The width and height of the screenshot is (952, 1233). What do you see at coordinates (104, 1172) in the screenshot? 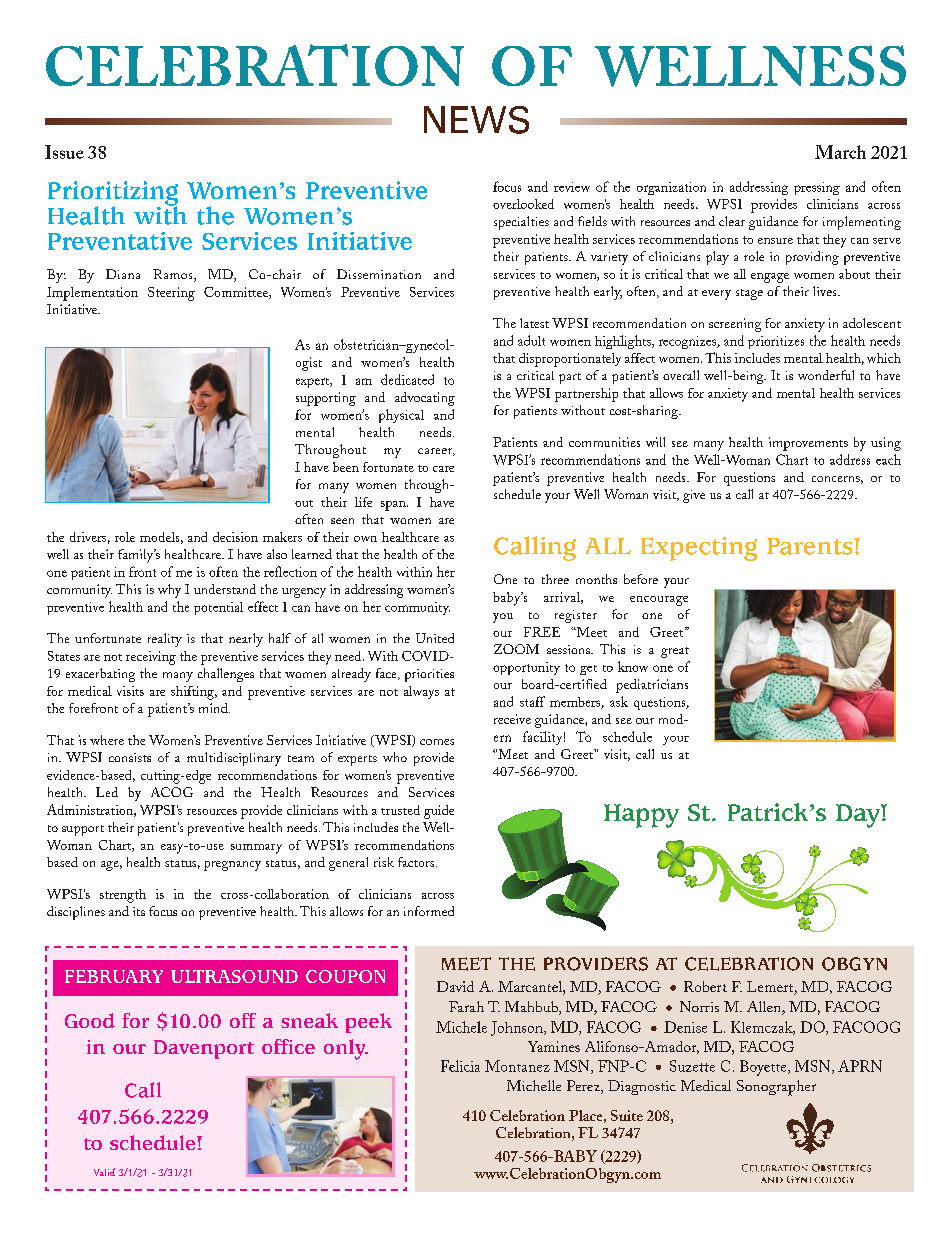
I see `Valid` at bounding box center [104, 1172].
